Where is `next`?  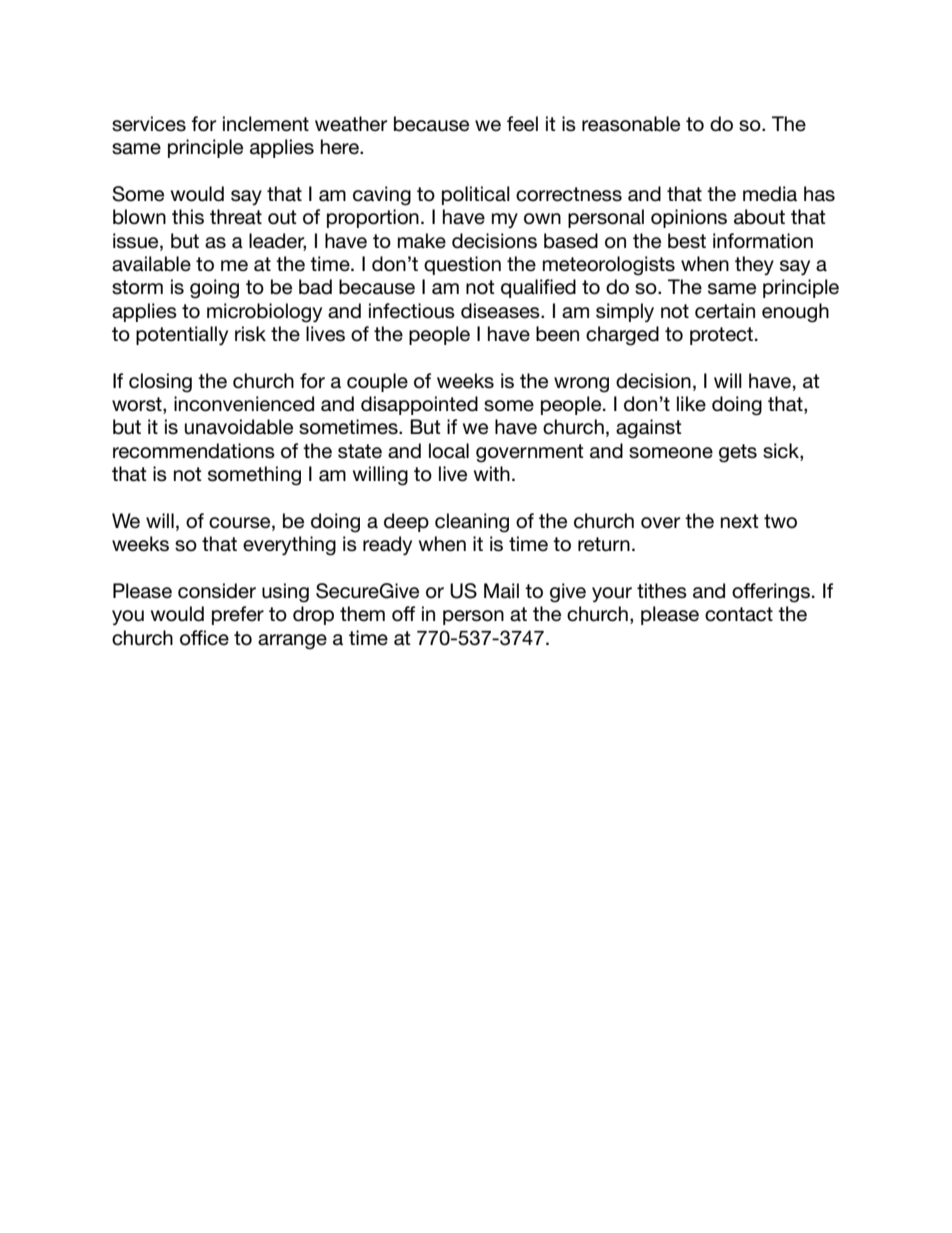 next is located at coordinates (740, 521).
